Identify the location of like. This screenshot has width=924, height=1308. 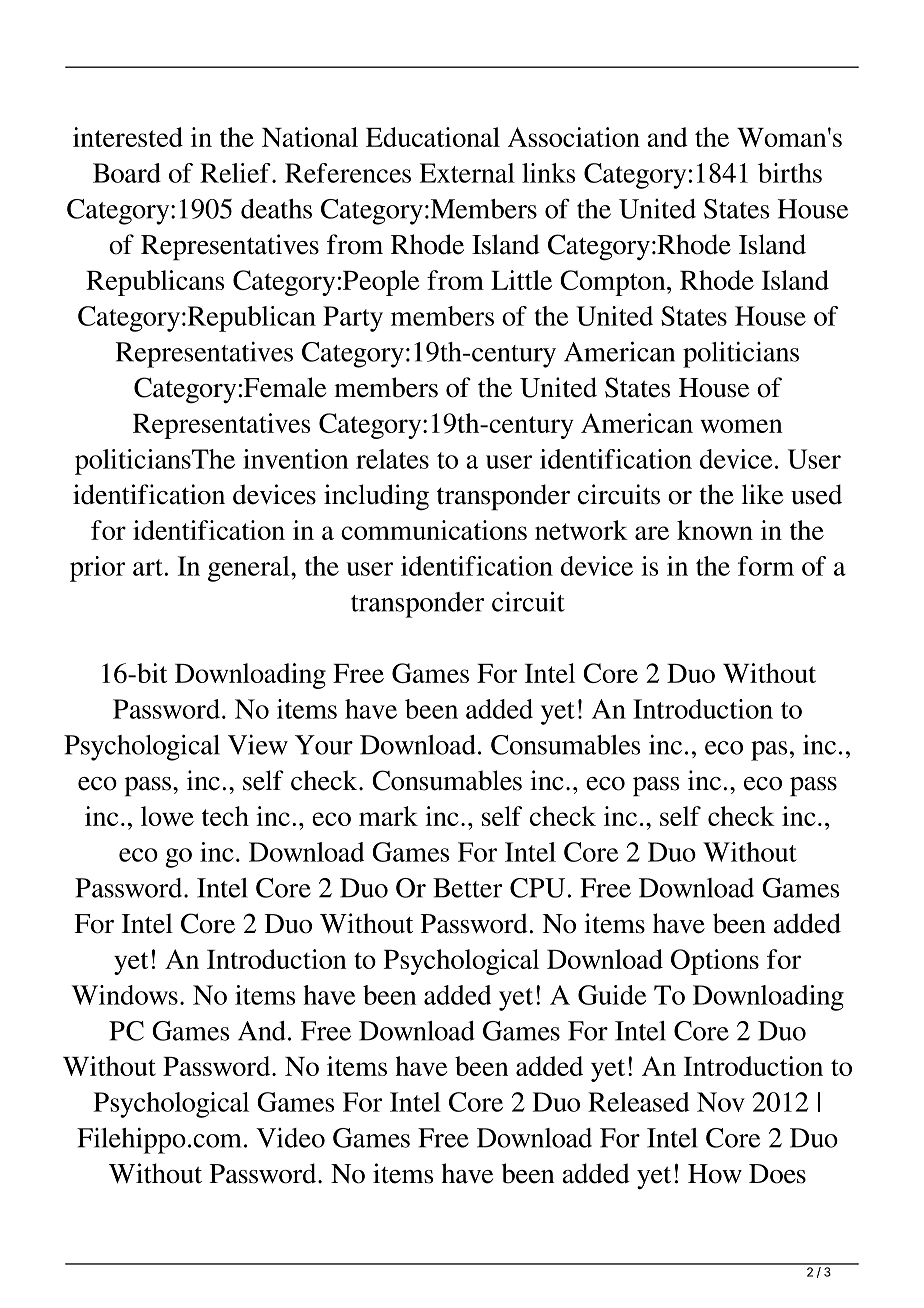
(762, 494).
